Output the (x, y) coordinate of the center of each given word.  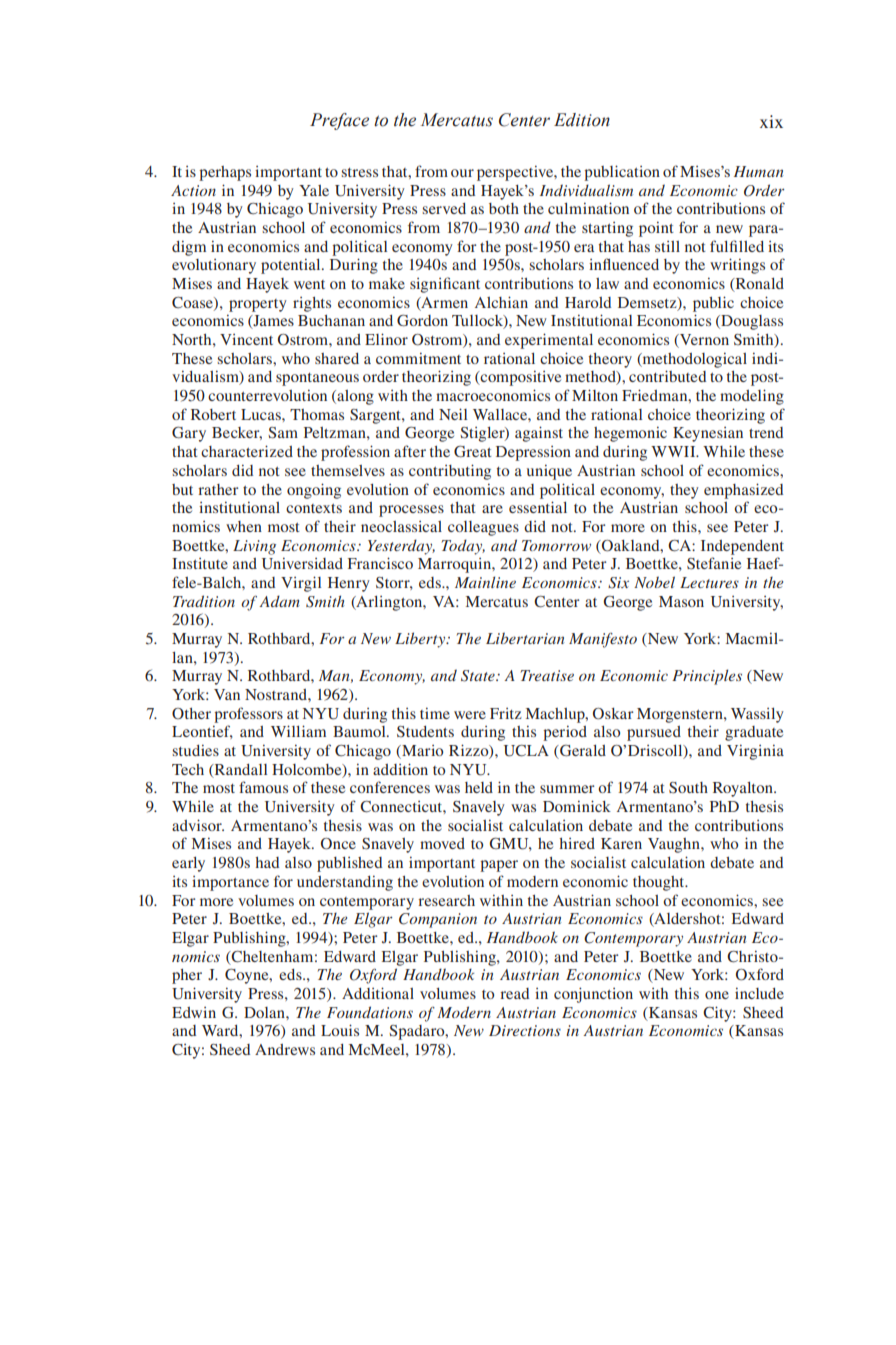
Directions (525, 1030)
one (717, 995)
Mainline (485, 582)
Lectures (709, 582)
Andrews (285, 1049)
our (462, 173)
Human (758, 171)
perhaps (225, 173)
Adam (279, 601)
